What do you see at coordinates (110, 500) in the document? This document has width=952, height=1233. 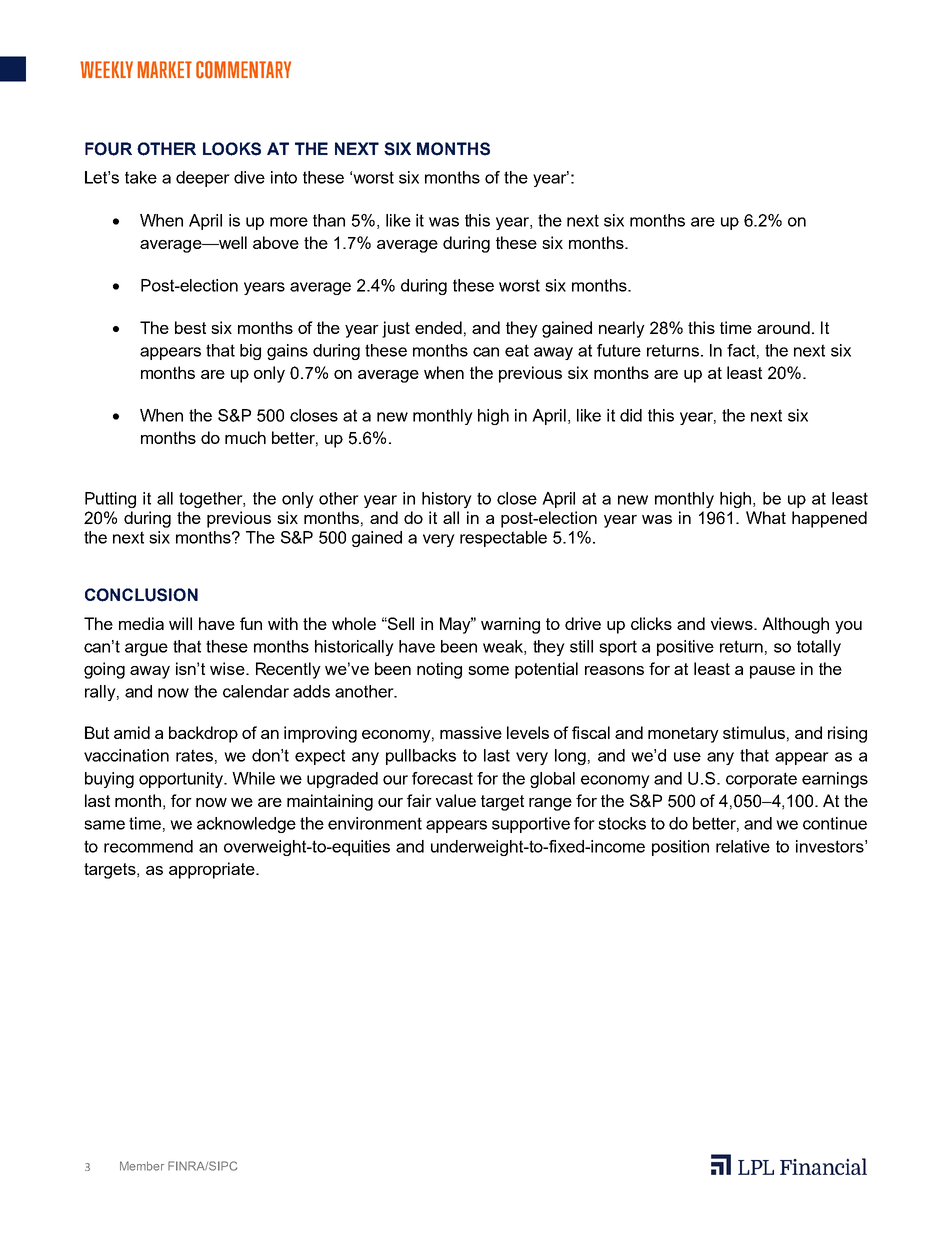 I see `Putting` at bounding box center [110, 500].
